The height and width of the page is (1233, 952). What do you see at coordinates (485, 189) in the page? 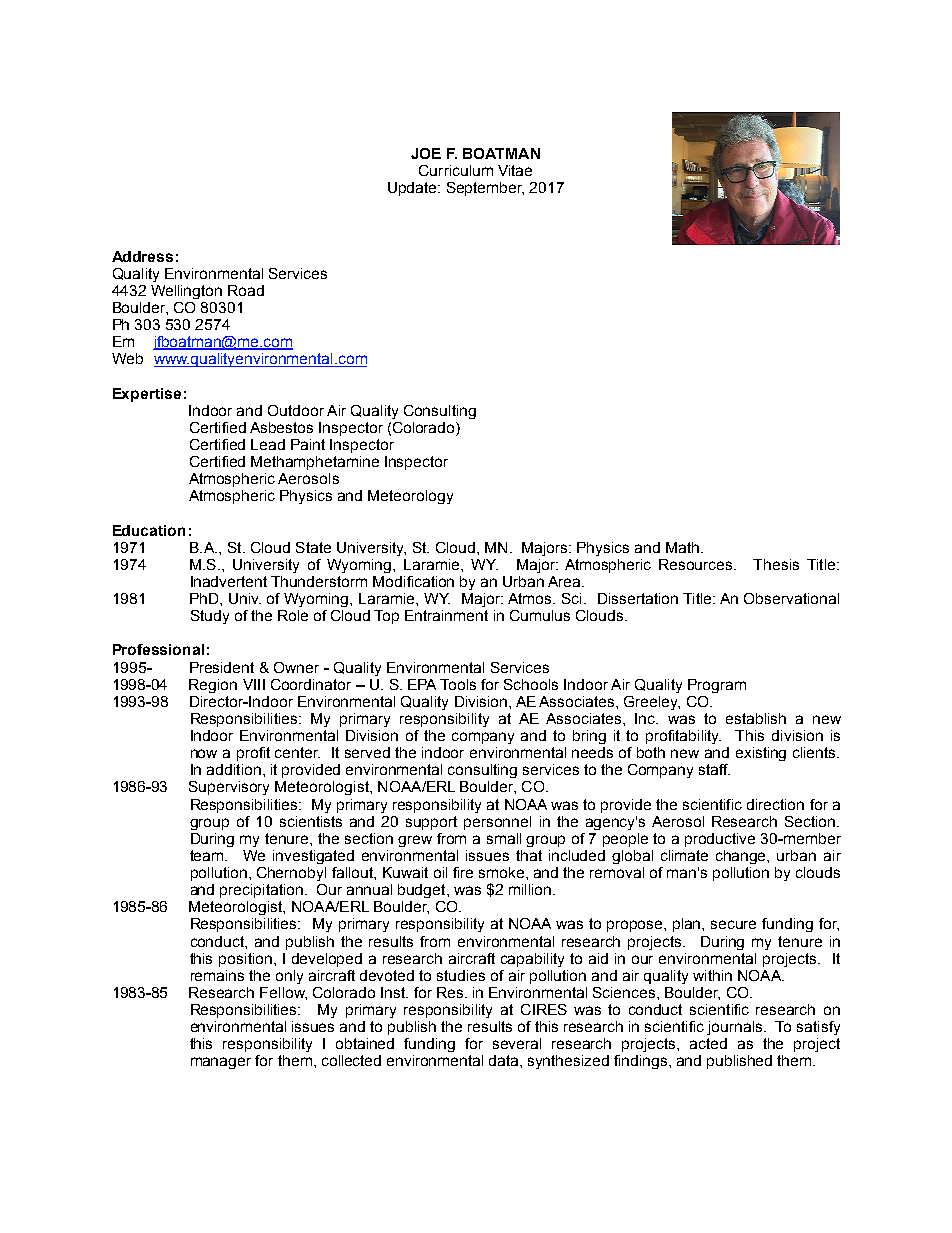
I see `September` at bounding box center [485, 189].
